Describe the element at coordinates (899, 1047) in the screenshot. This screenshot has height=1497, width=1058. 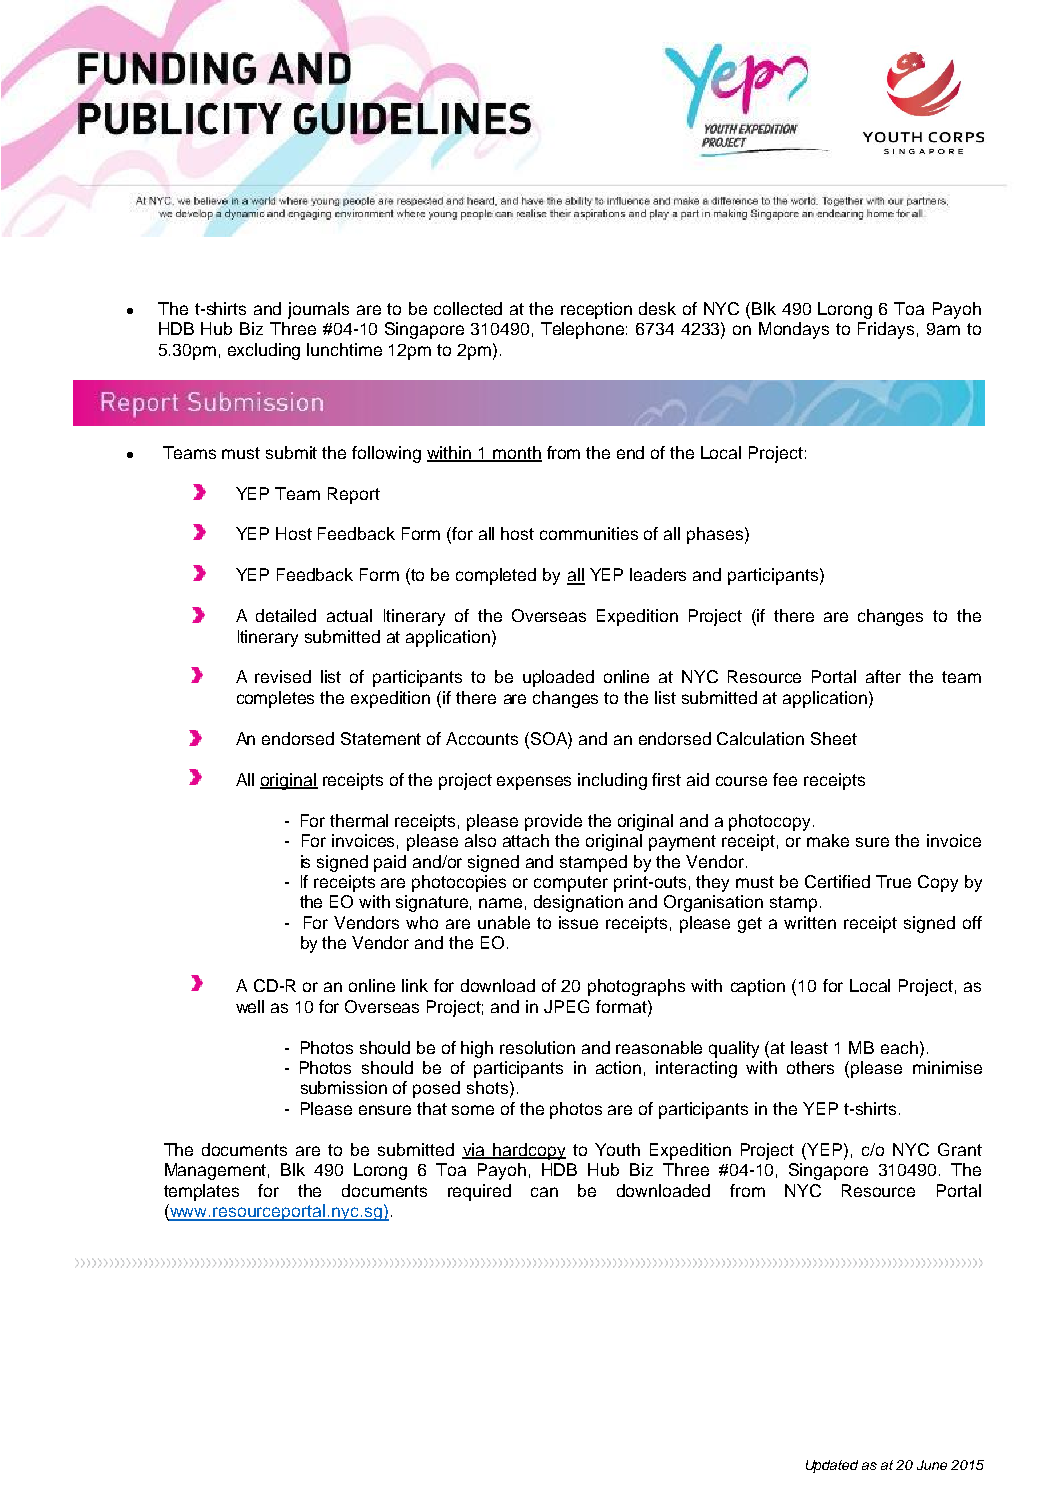
I see `each` at that location.
